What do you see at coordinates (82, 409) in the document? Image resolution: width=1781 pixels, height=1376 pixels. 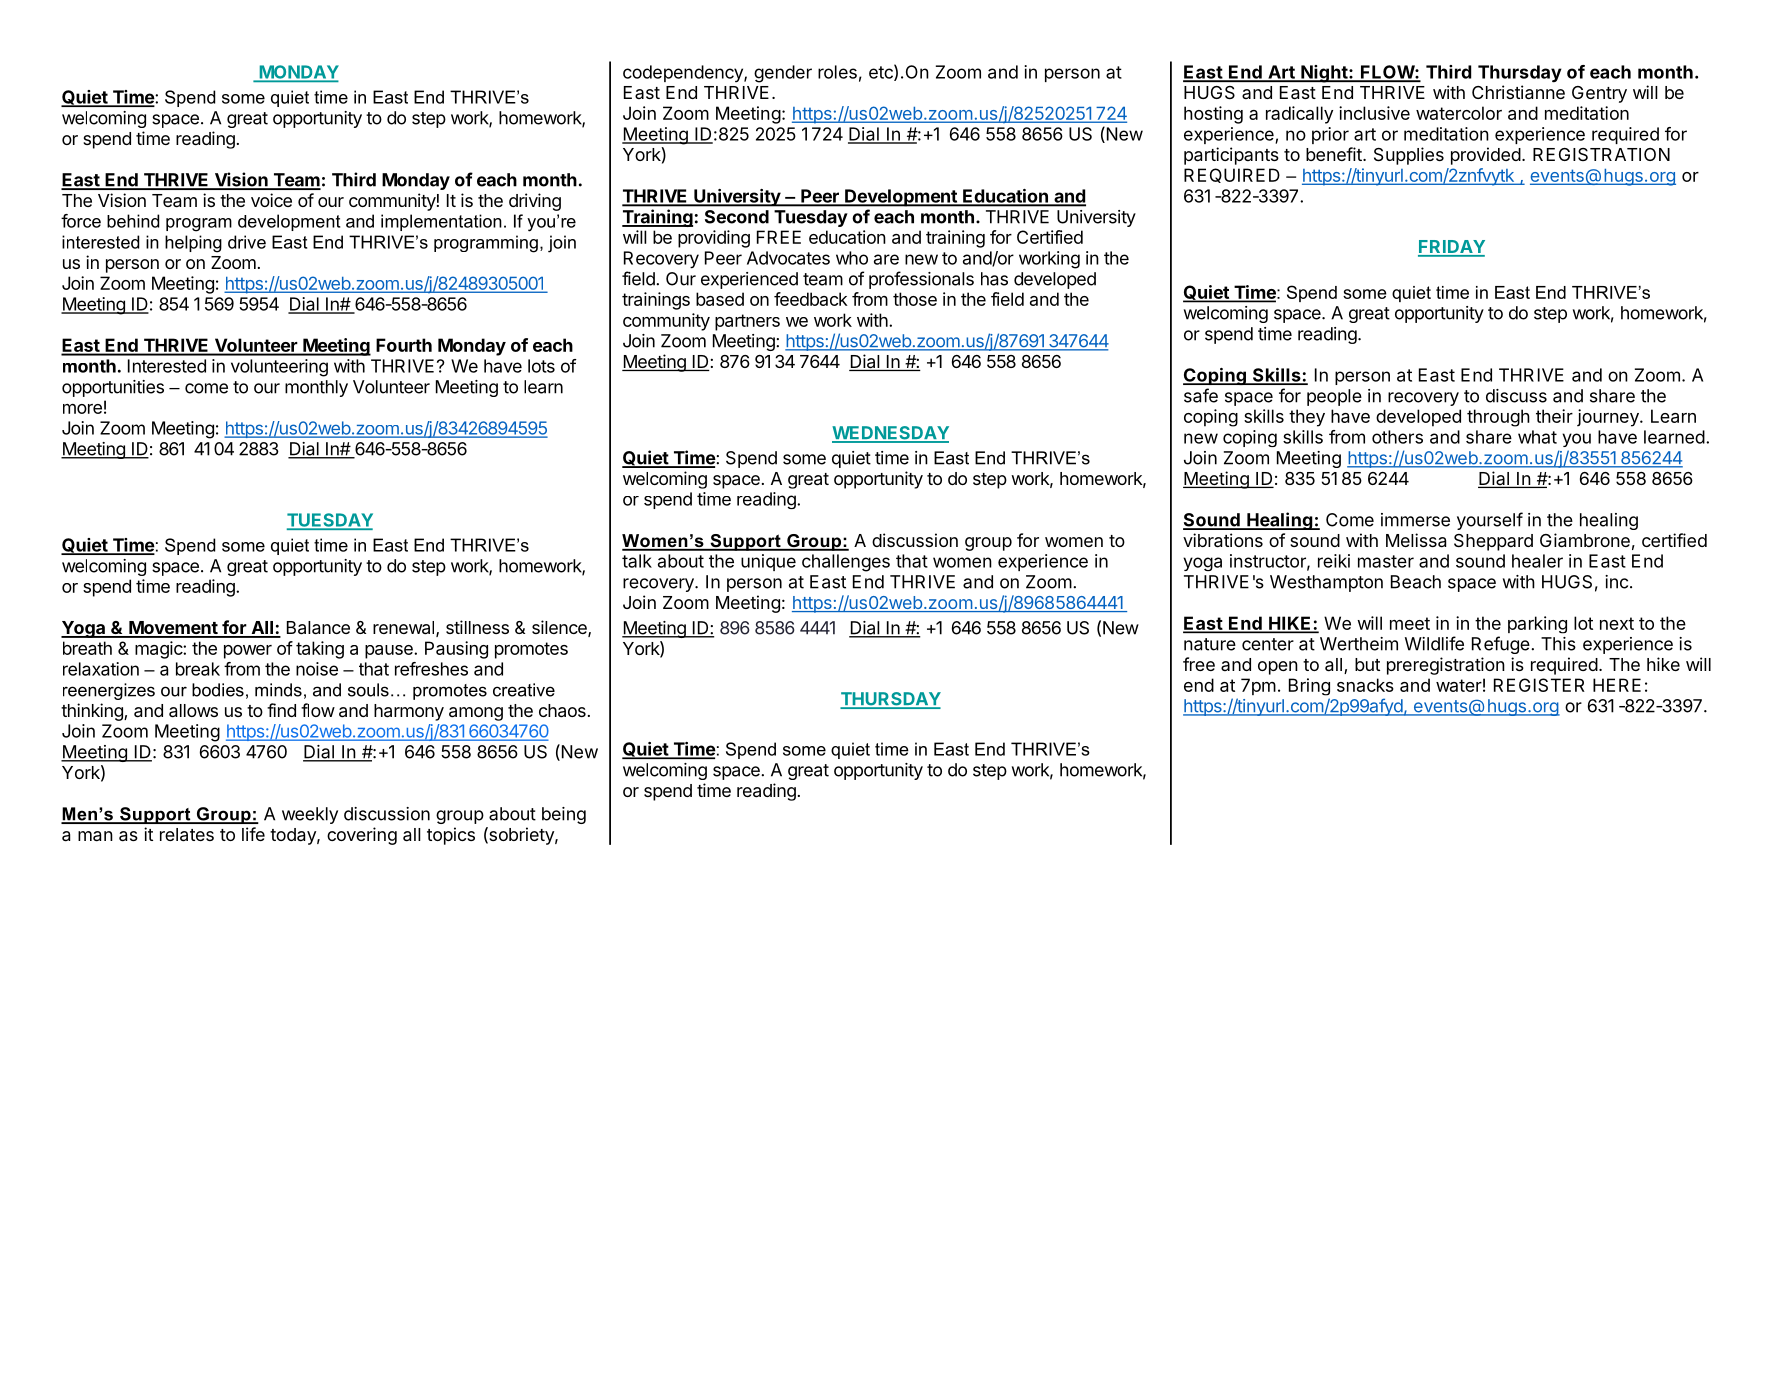 I see `more` at bounding box center [82, 409].
